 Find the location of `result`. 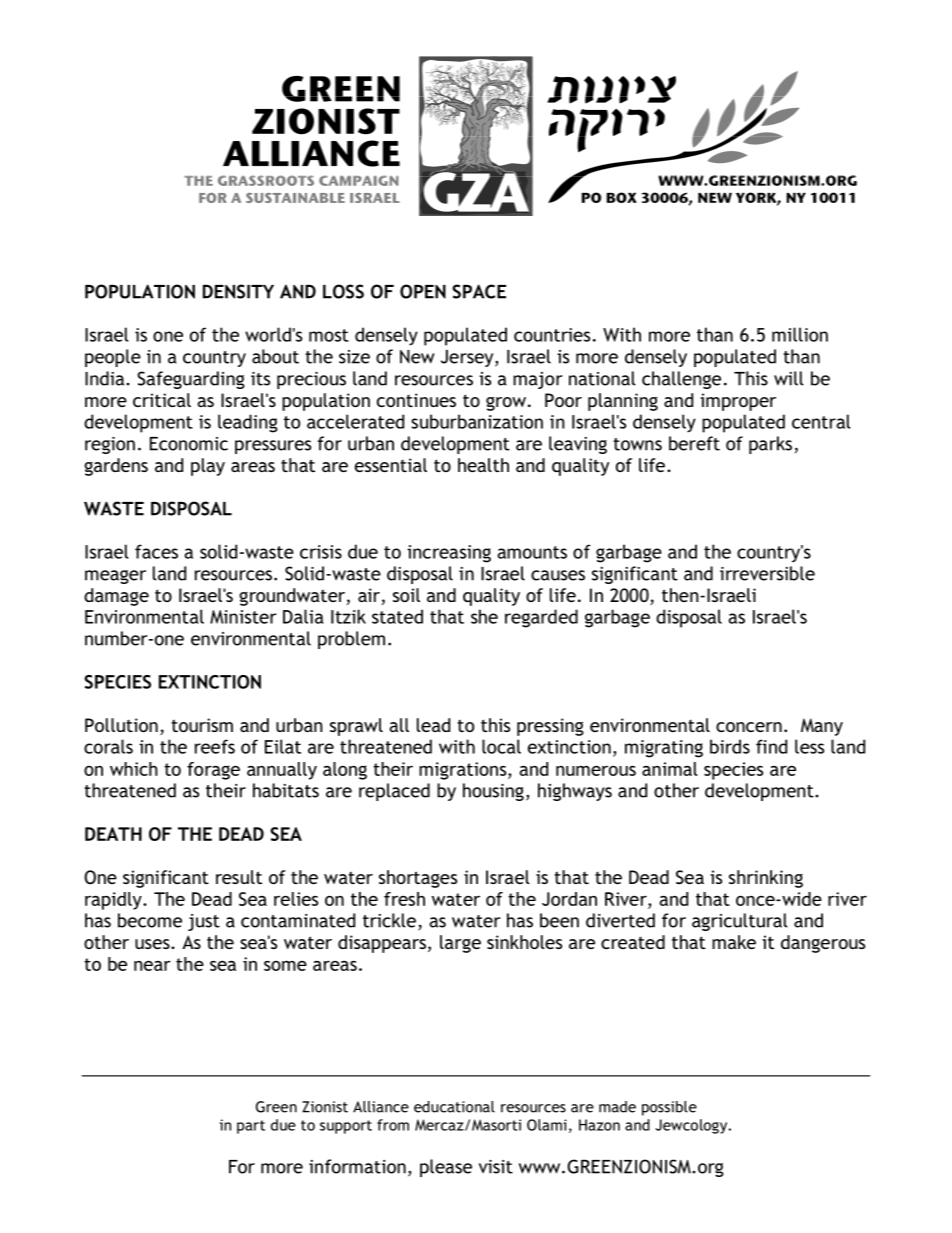

result is located at coordinates (239, 877).
